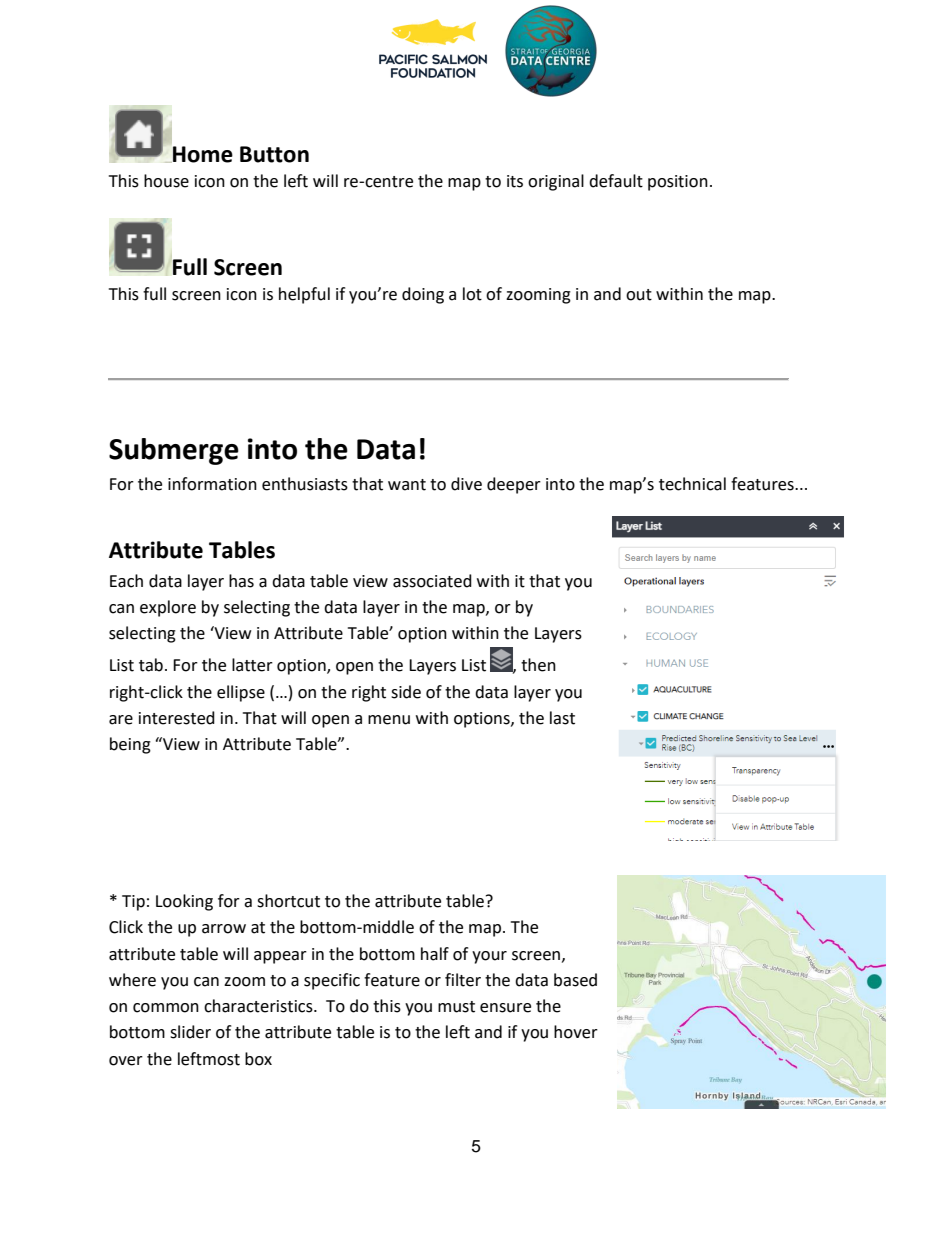  Describe the element at coordinates (389, 720) in the image. I see `menu` at that location.
